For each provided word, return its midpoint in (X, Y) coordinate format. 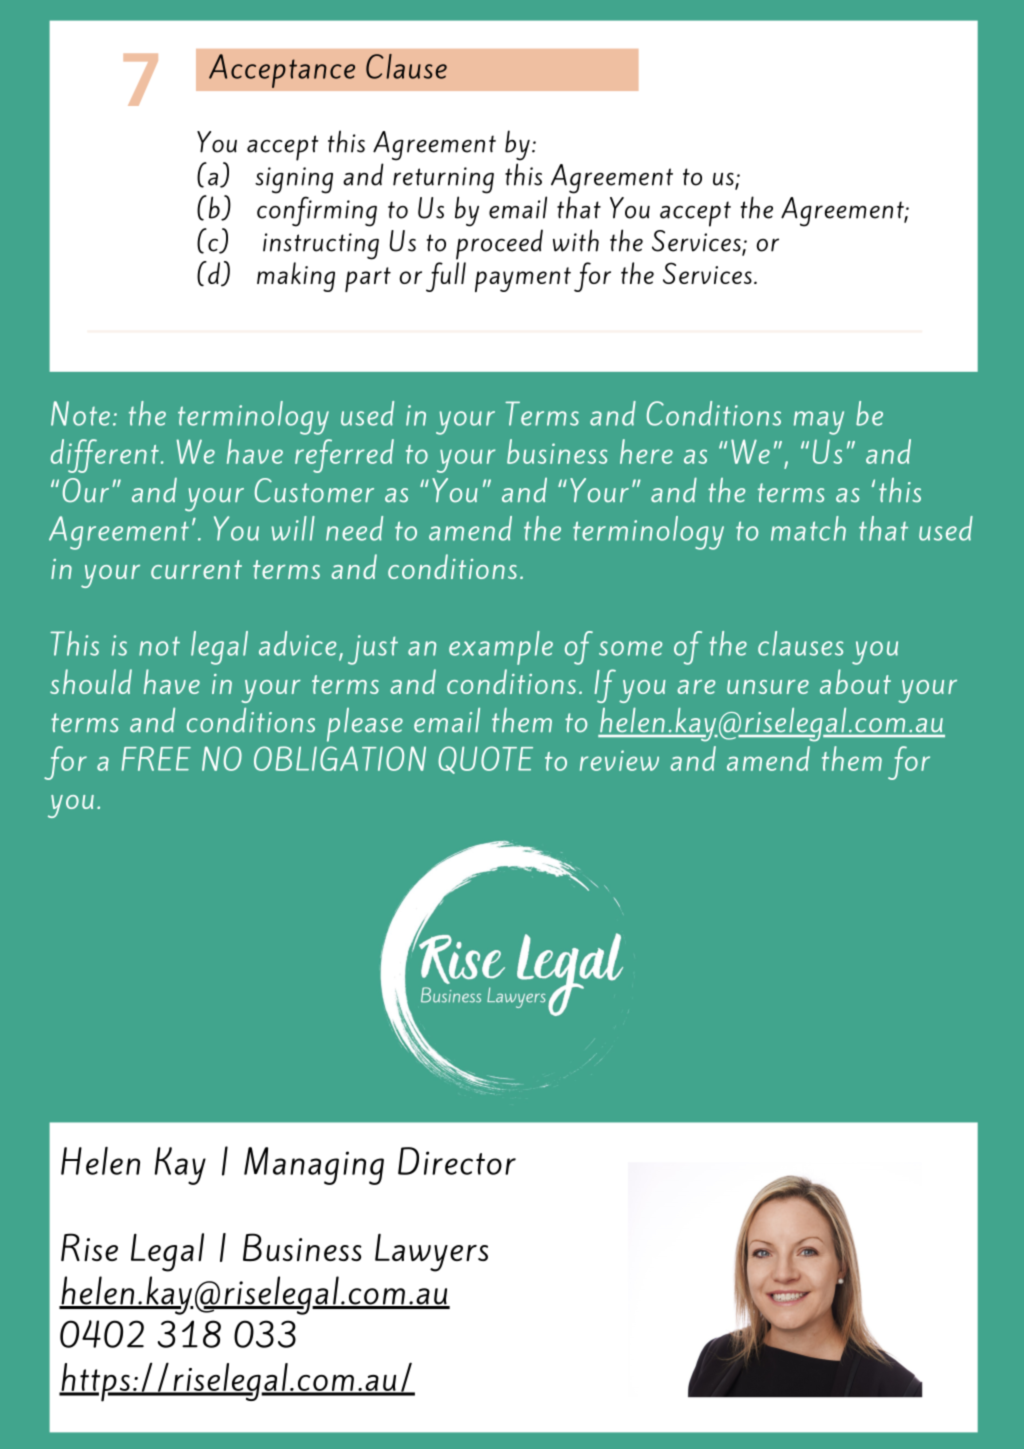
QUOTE (485, 760)
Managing (314, 1166)
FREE (156, 758)
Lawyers (431, 1252)
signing (294, 180)
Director (457, 1161)
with (576, 240)
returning (443, 180)
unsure (768, 687)
